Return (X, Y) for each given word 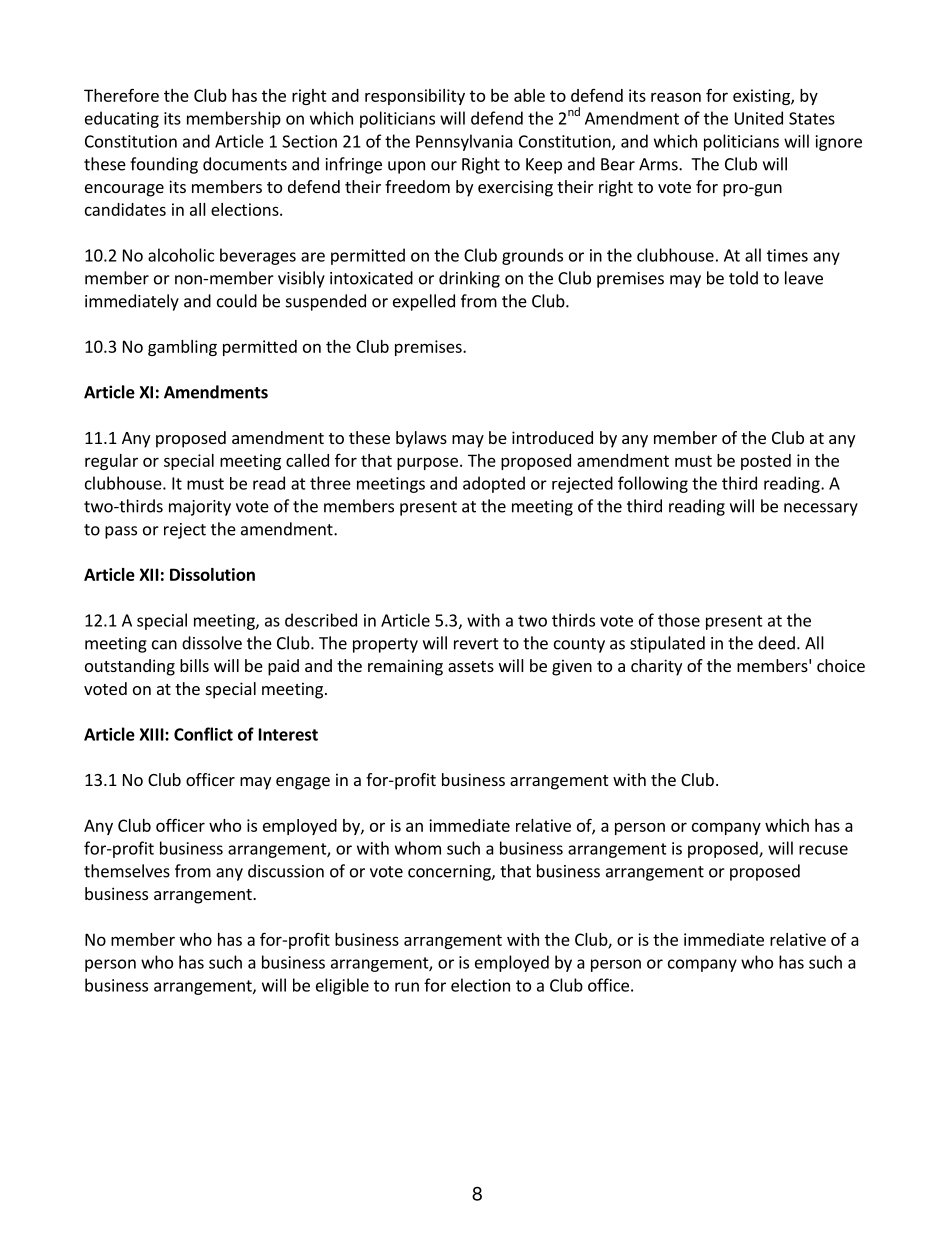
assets (471, 666)
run (407, 987)
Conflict (203, 734)
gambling (182, 348)
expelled (424, 302)
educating (122, 119)
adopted (494, 484)
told (743, 278)
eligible (342, 986)
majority (200, 508)
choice (841, 665)
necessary (821, 509)
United (759, 118)
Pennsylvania (464, 142)
